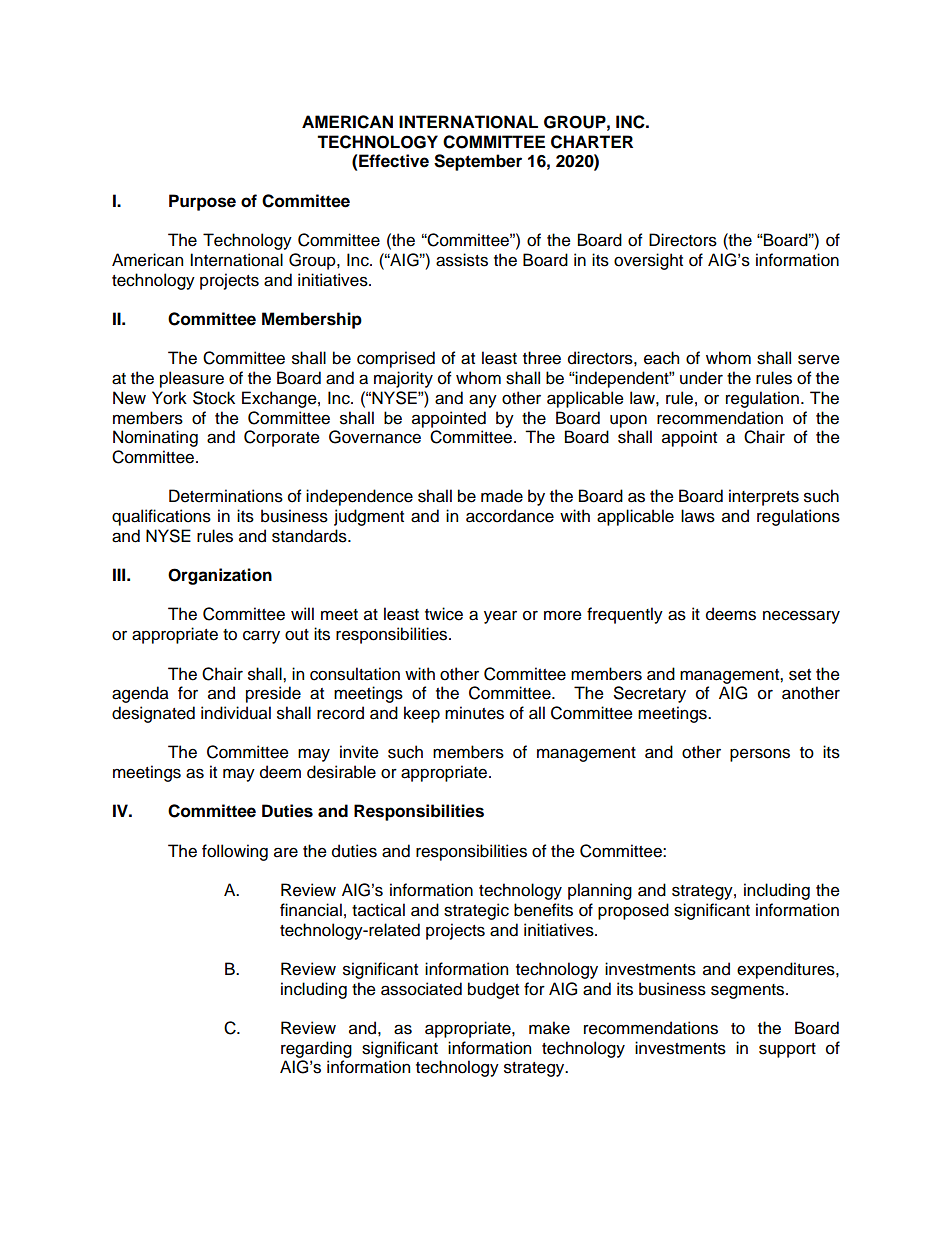 The width and height of the image is (952, 1233). What do you see at coordinates (192, 379) in the image?
I see `pleasure` at bounding box center [192, 379].
